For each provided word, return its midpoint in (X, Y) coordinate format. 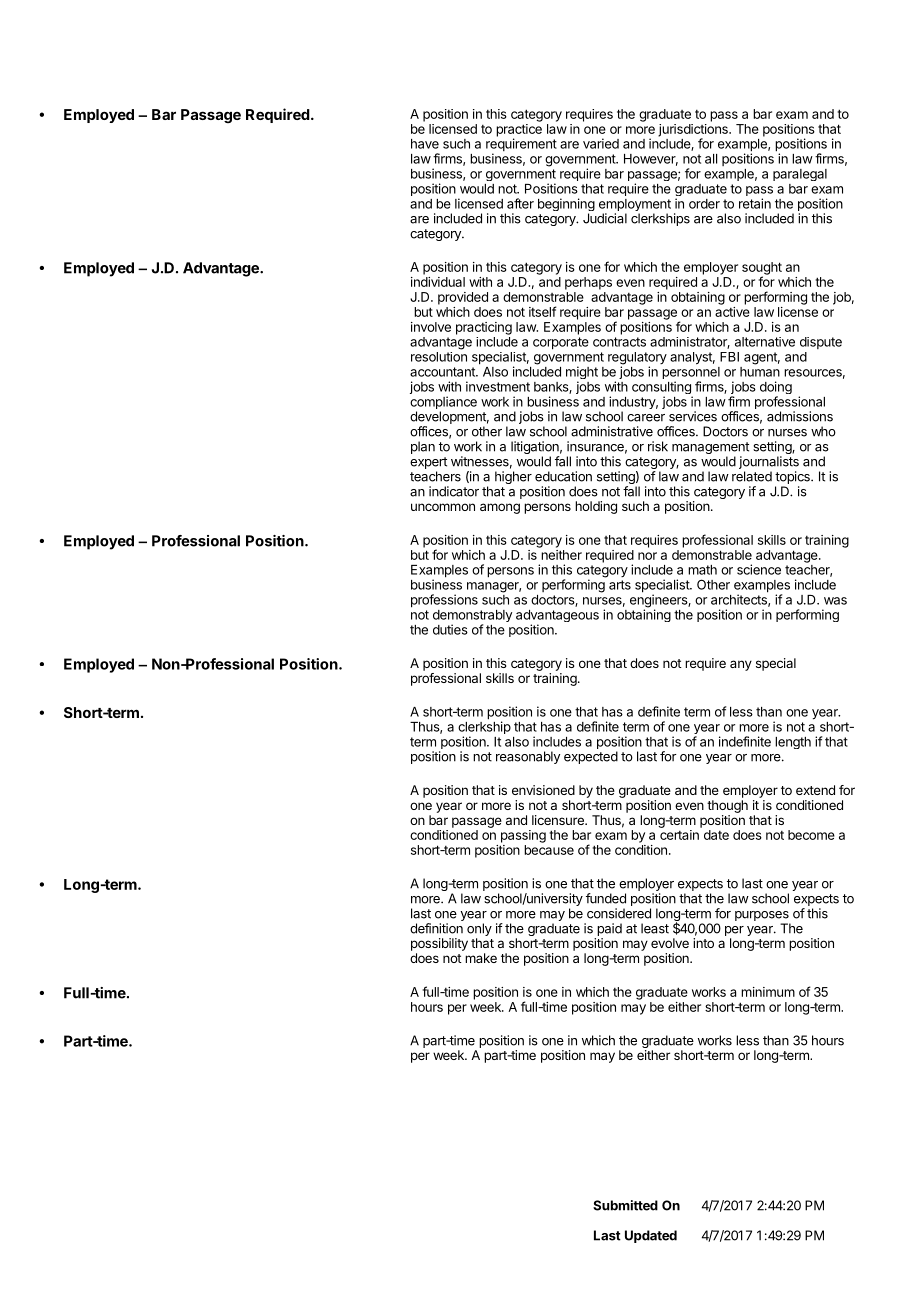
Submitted (625, 1205)
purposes (762, 916)
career (646, 418)
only (479, 929)
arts (620, 585)
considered (619, 913)
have (425, 144)
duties (450, 629)
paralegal (800, 175)
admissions (800, 416)
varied (601, 143)
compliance (443, 404)
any (741, 665)
